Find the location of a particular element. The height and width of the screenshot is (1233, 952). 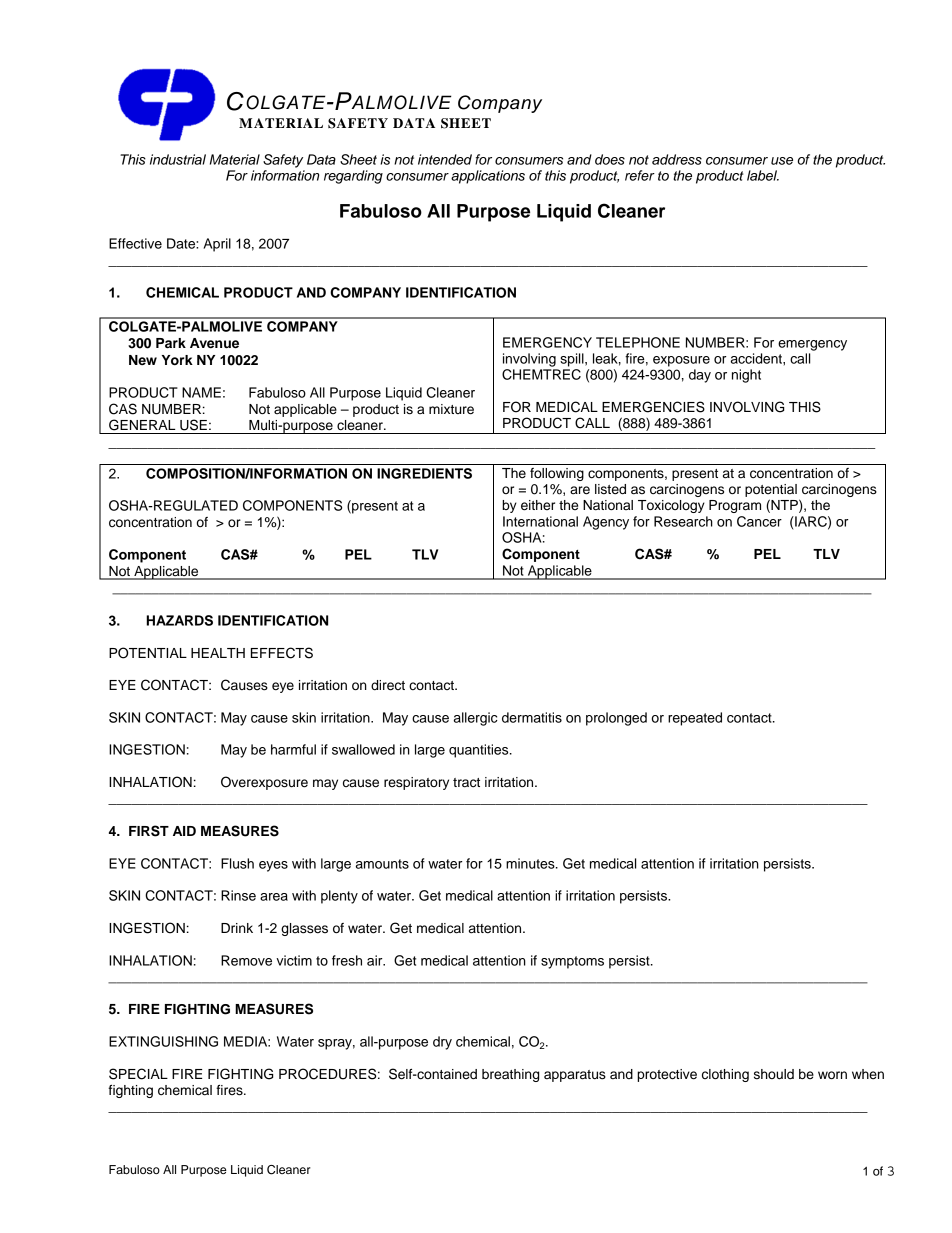

should is located at coordinates (774, 1074).
